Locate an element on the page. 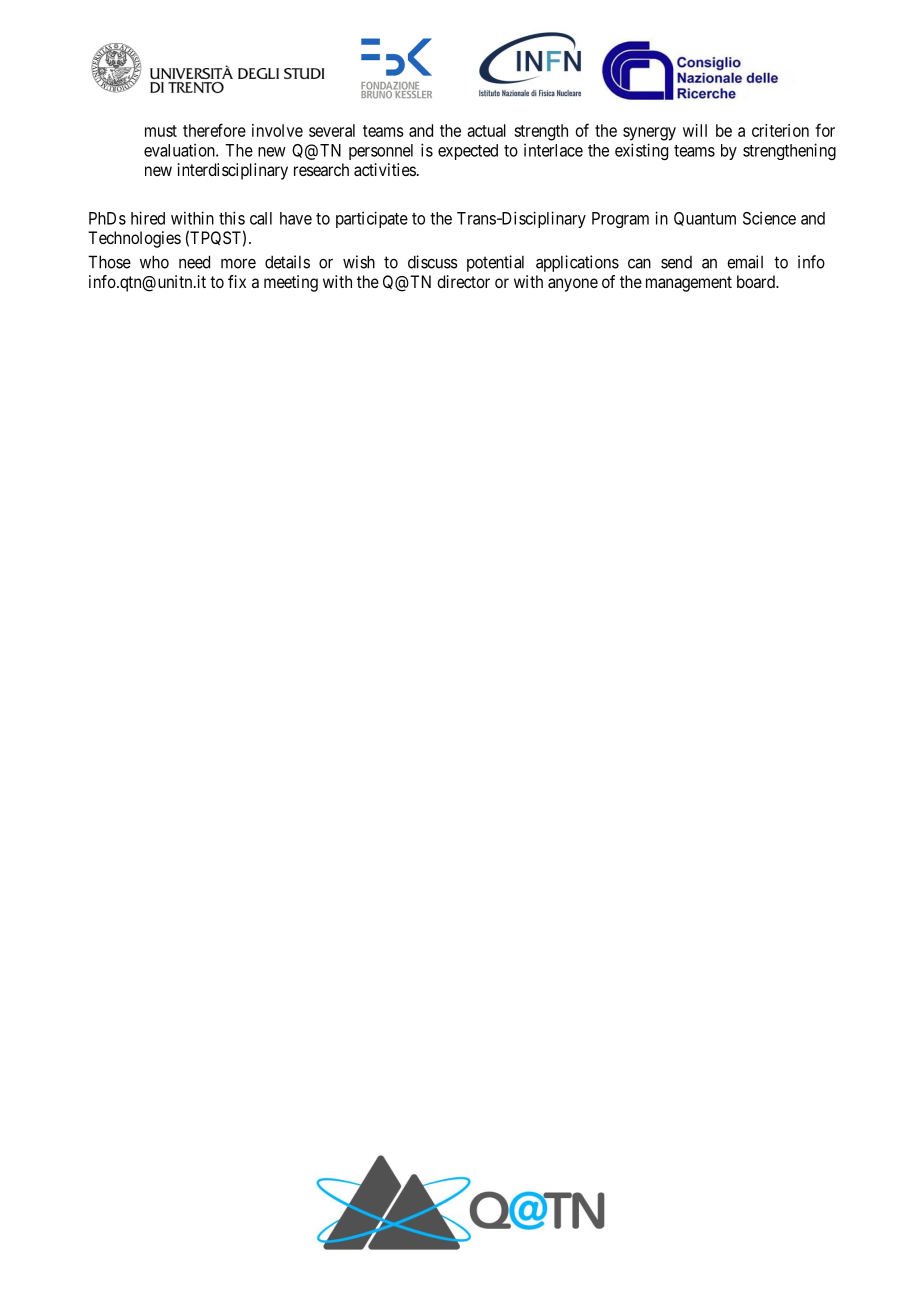  actual is located at coordinates (486, 130).
